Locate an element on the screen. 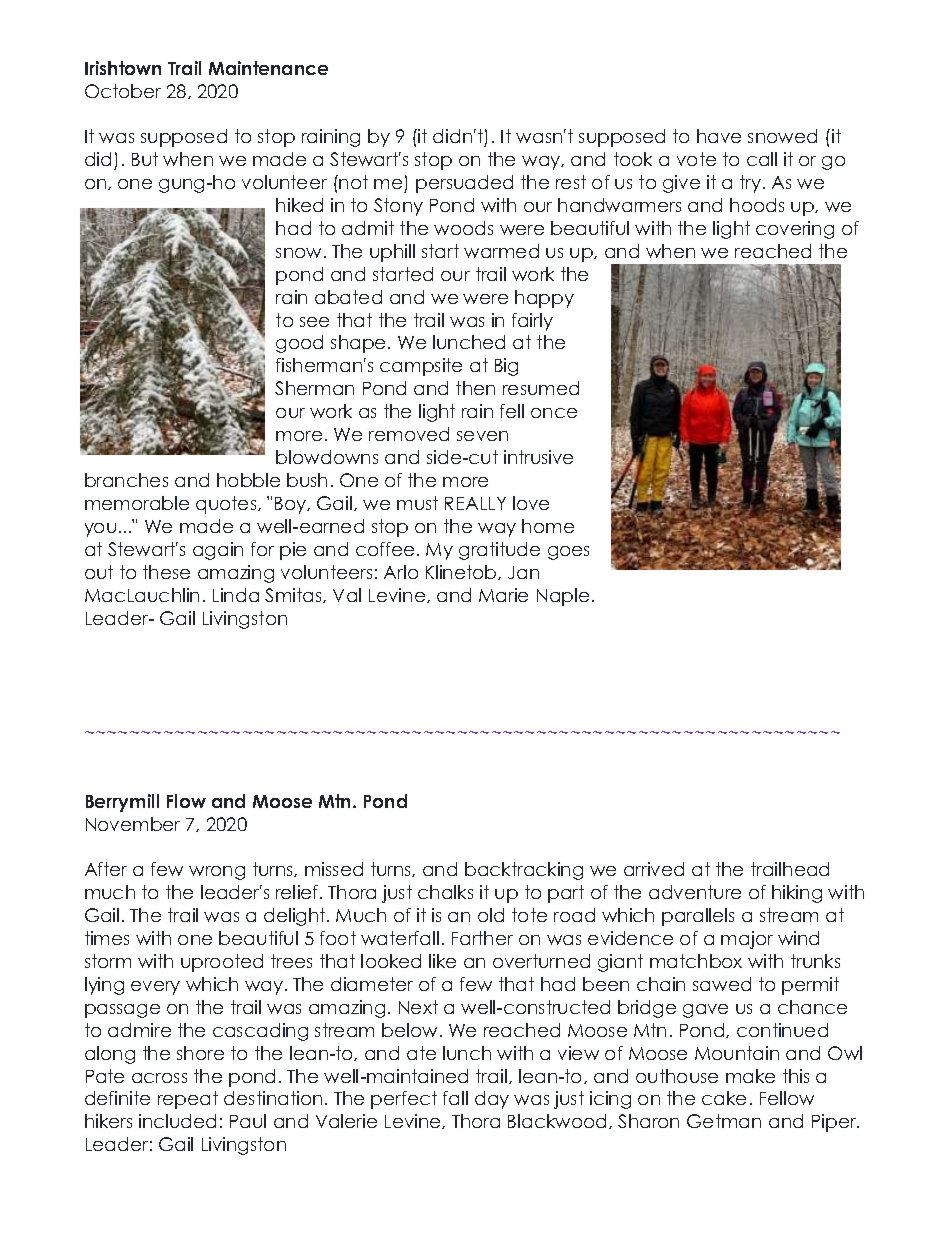 This screenshot has height=1233, width=952. day is located at coordinates (492, 1100).
